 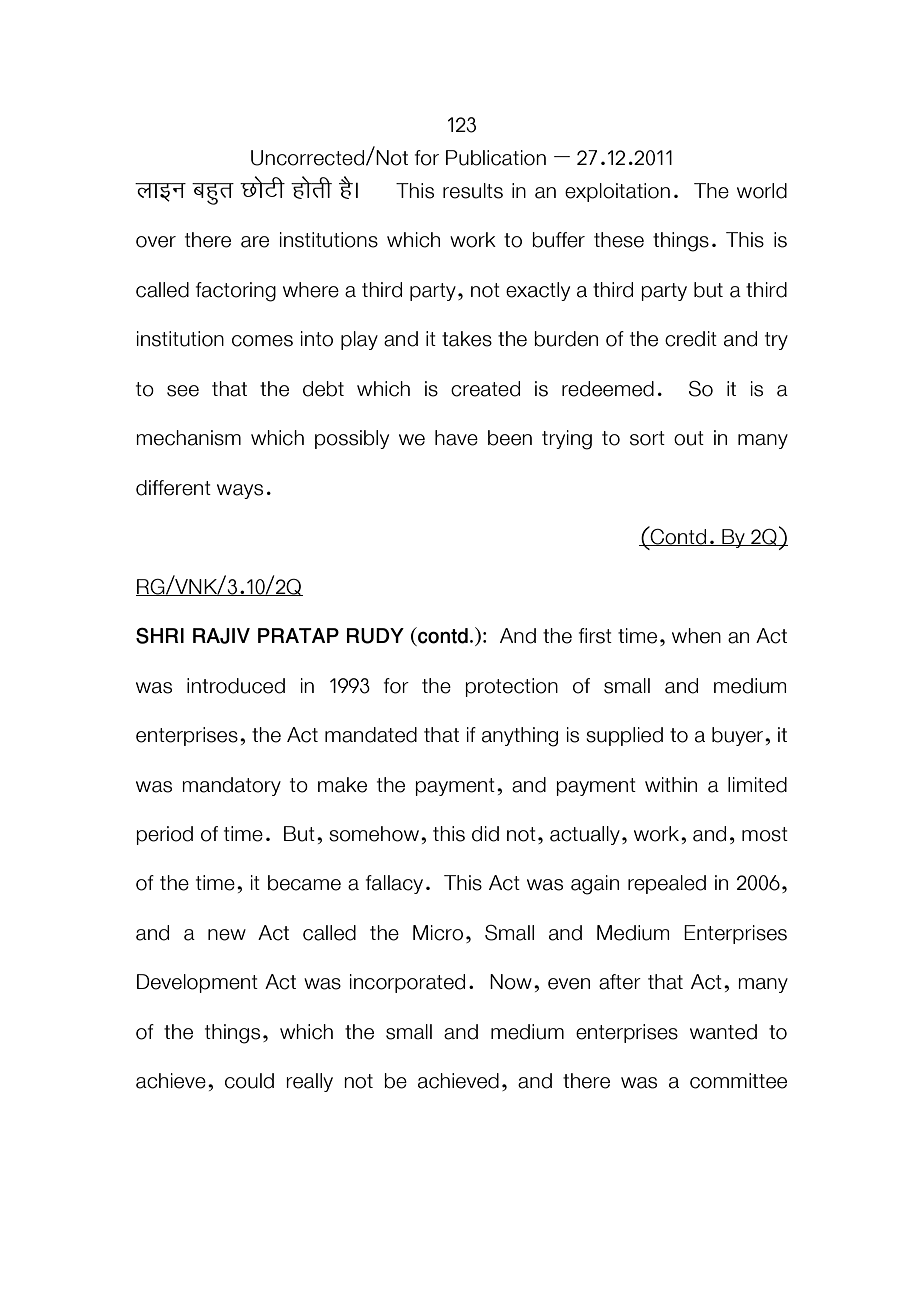 What do you see at coordinates (221, 636) in the screenshot?
I see `RAJIV` at bounding box center [221, 636].
